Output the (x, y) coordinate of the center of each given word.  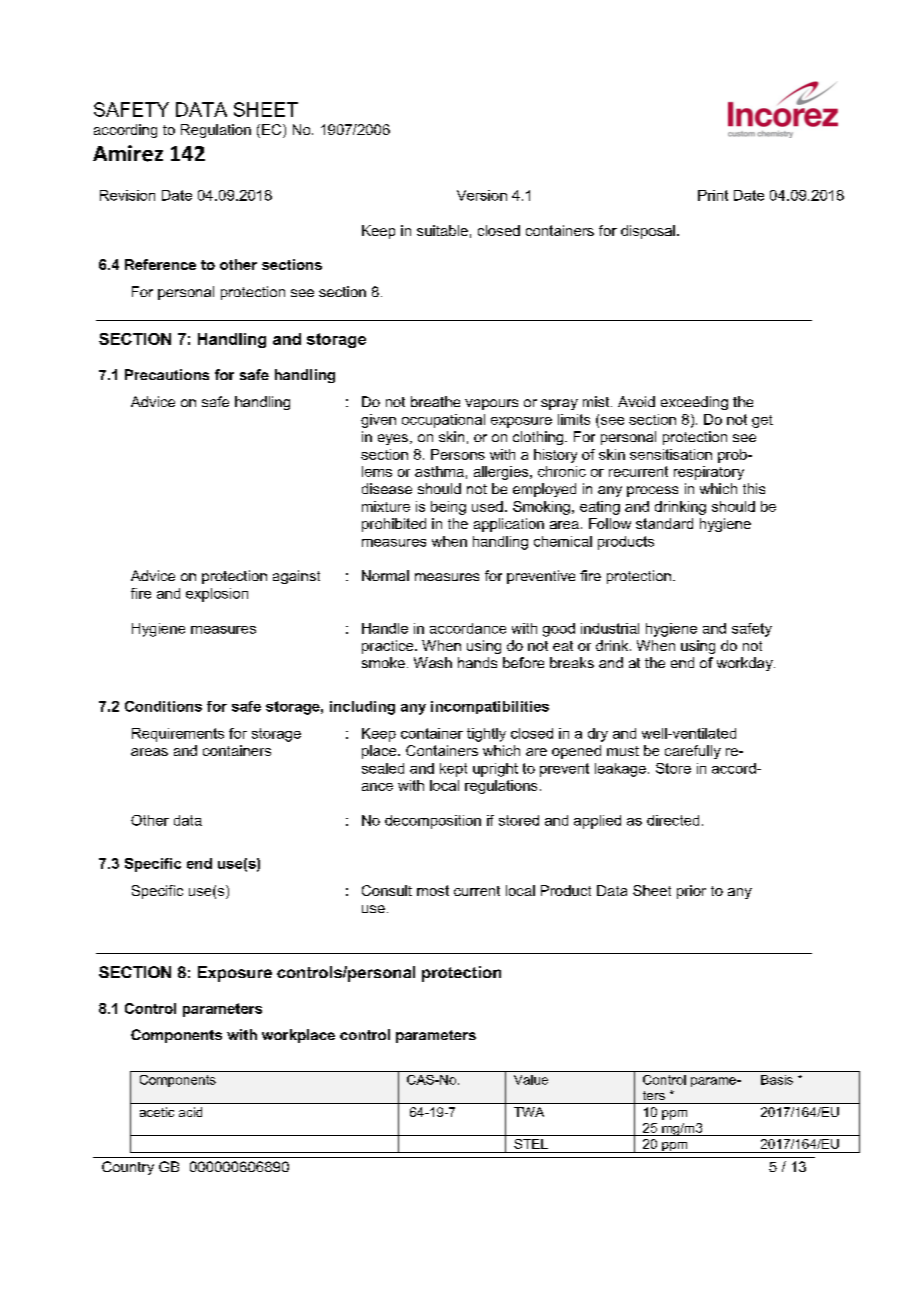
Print (713, 195)
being (448, 508)
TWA (529, 1112)
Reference (160, 264)
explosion (217, 595)
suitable (442, 230)
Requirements (178, 735)
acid (190, 1112)
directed (673, 820)
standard (664, 523)
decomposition (433, 822)
